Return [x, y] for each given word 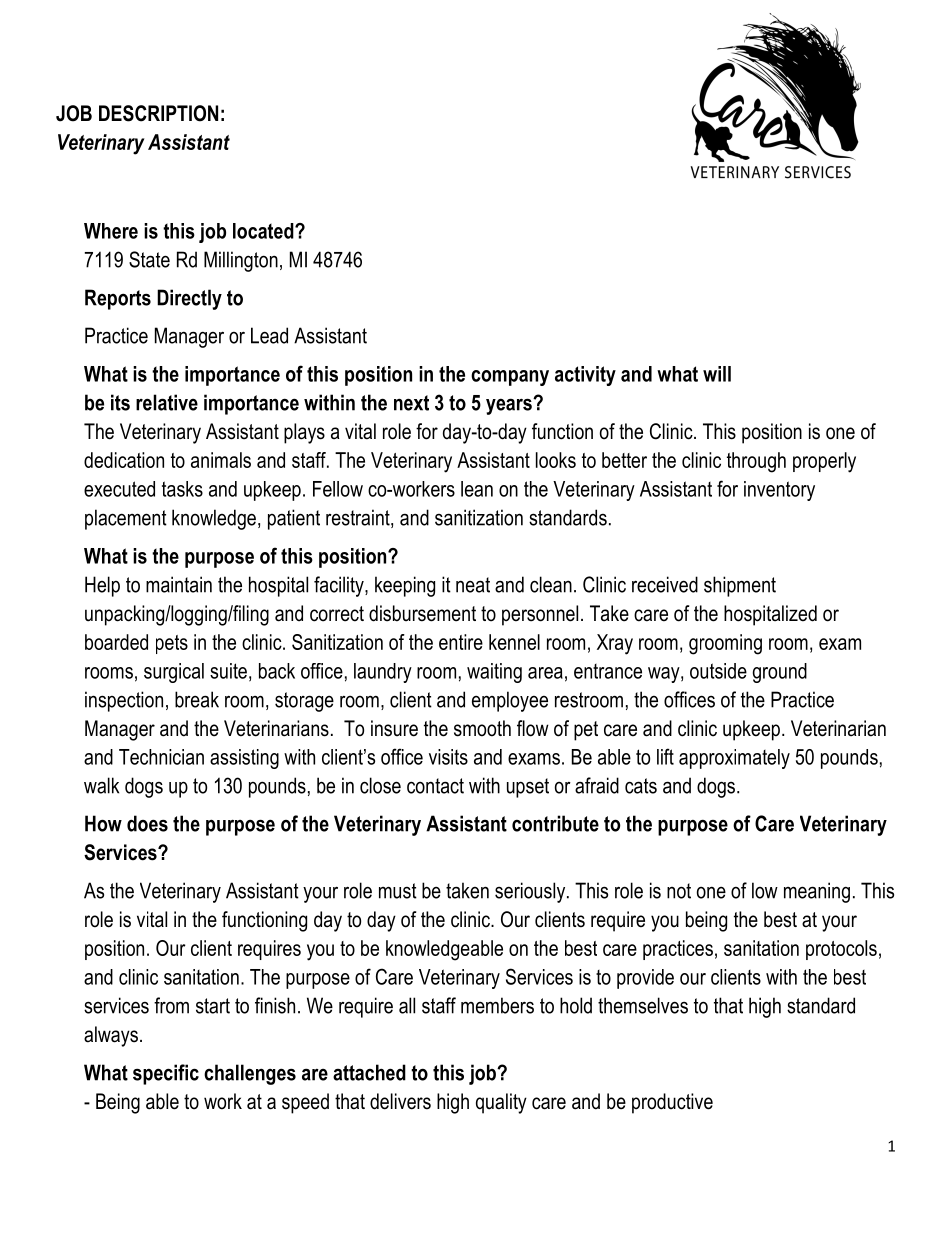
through [756, 462]
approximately [734, 759]
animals [221, 460]
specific [166, 1074]
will [717, 374]
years [510, 406]
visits [448, 757]
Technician [161, 757]
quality [501, 1103]
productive [672, 1103]
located [264, 231]
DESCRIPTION [158, 113]
